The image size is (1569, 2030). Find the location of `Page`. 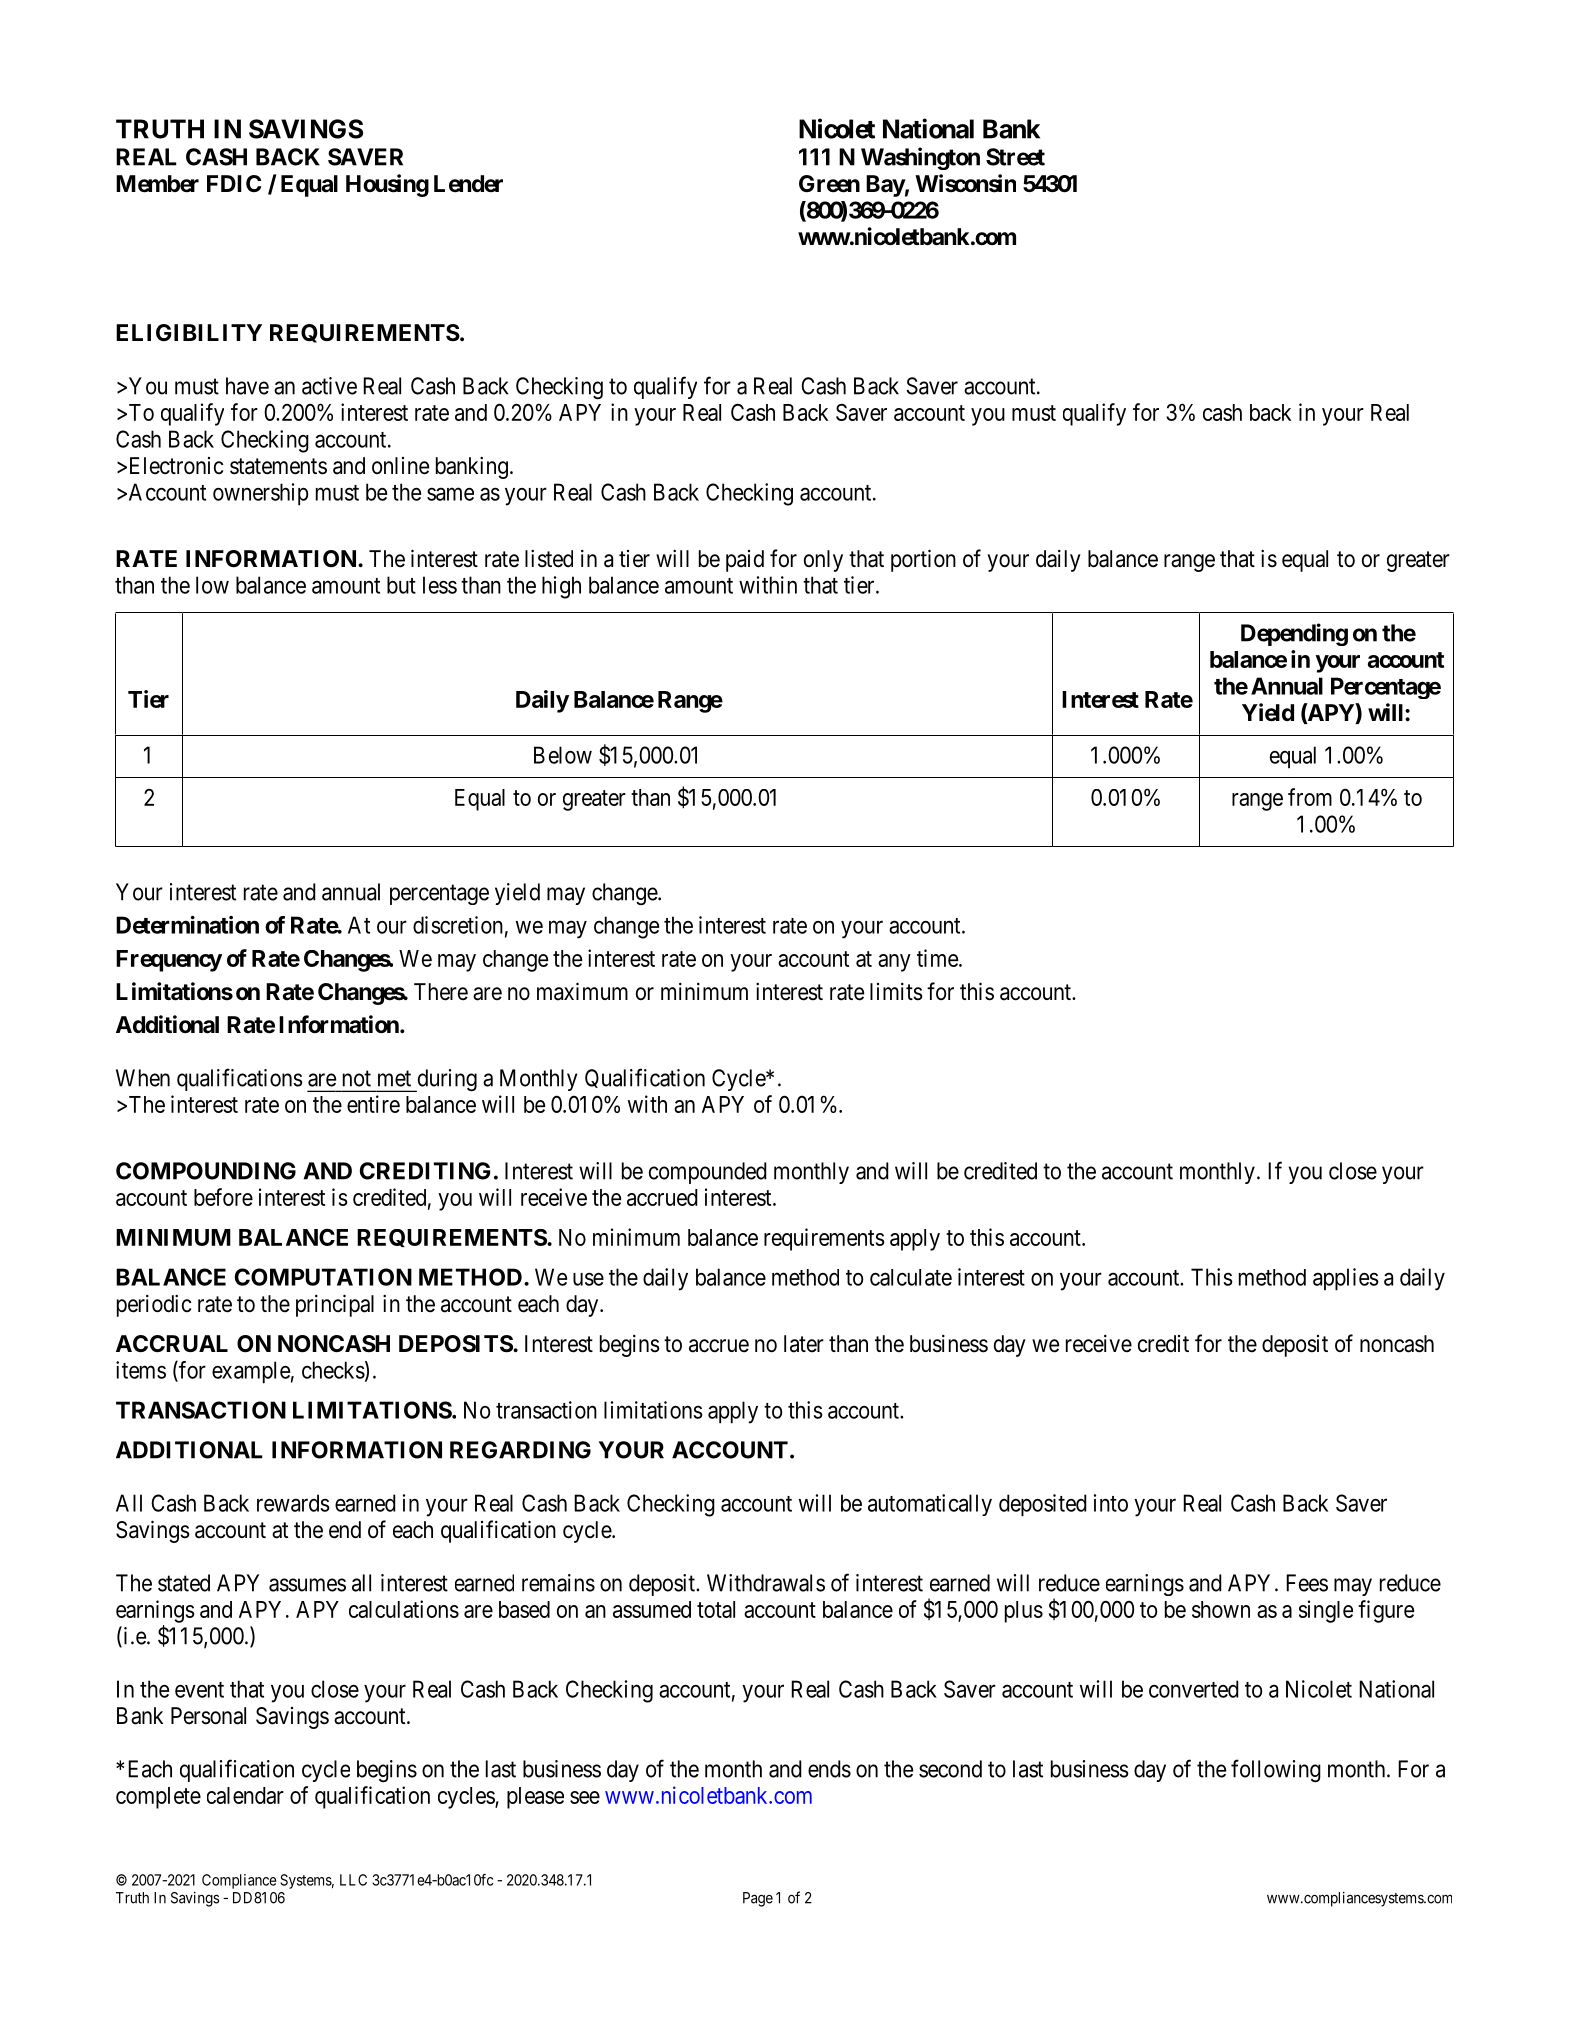

Page is located at coordinates (758, 1899).
